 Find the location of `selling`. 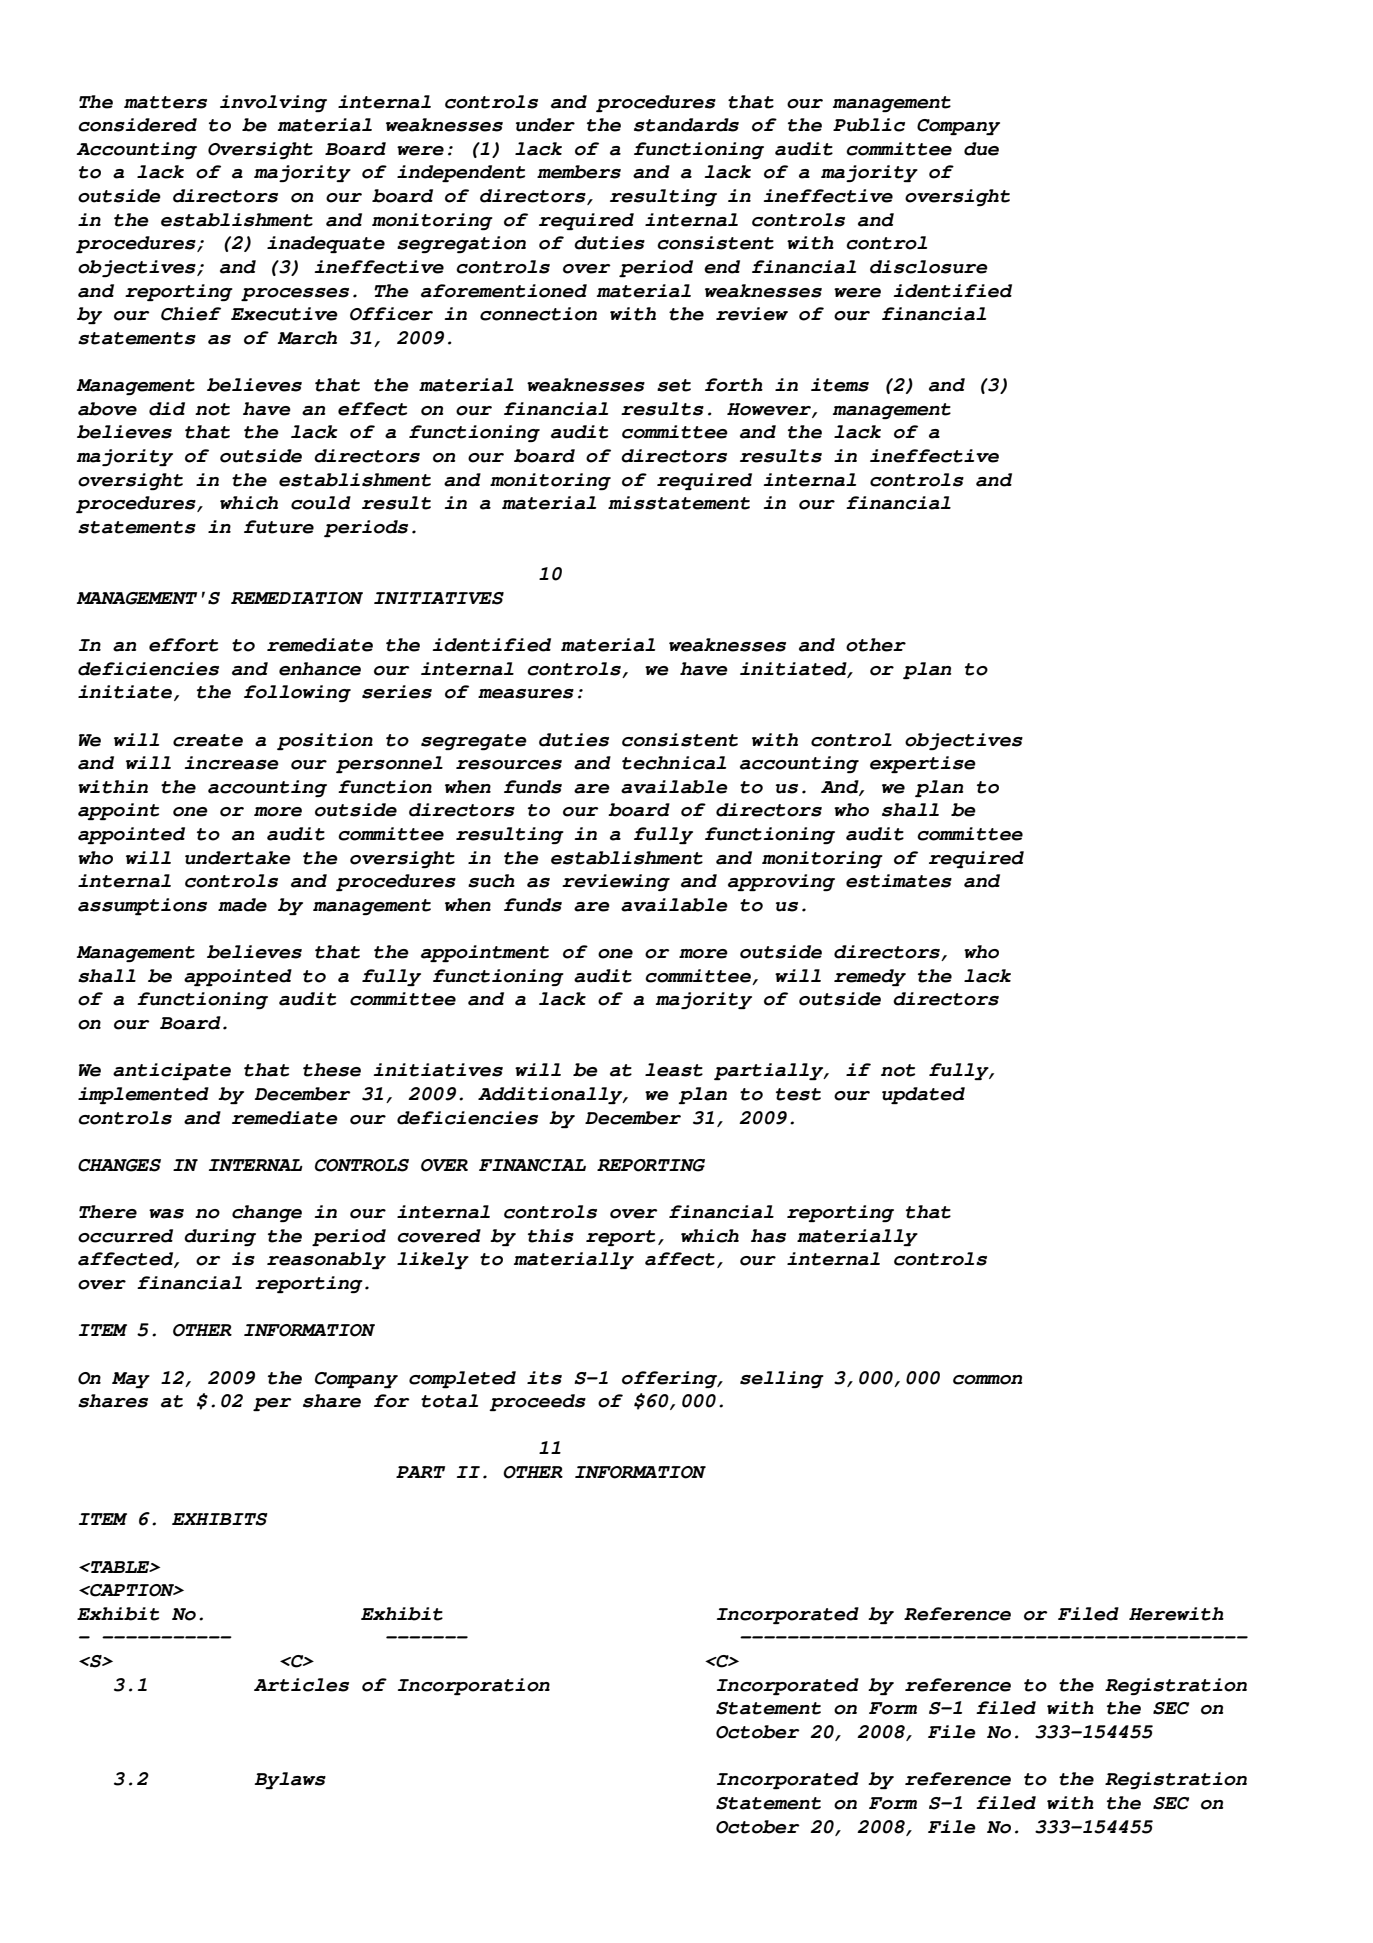

selling is located at coordinates (782, 1379).
